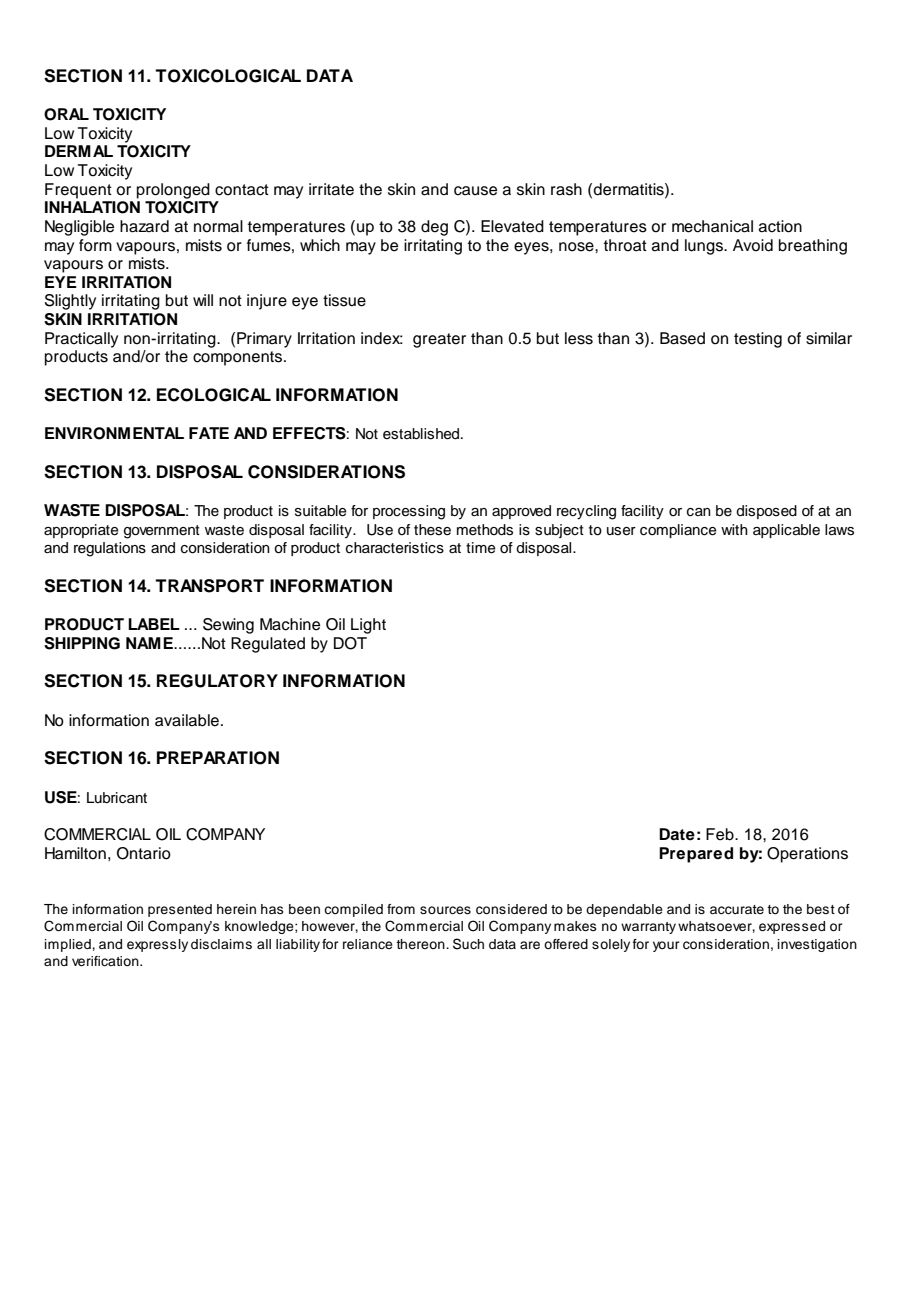 This document has height=1308, width=924. What do you see at coordinates (780, 226) in the document?
I see `action` at bounding box center [780, 226].
